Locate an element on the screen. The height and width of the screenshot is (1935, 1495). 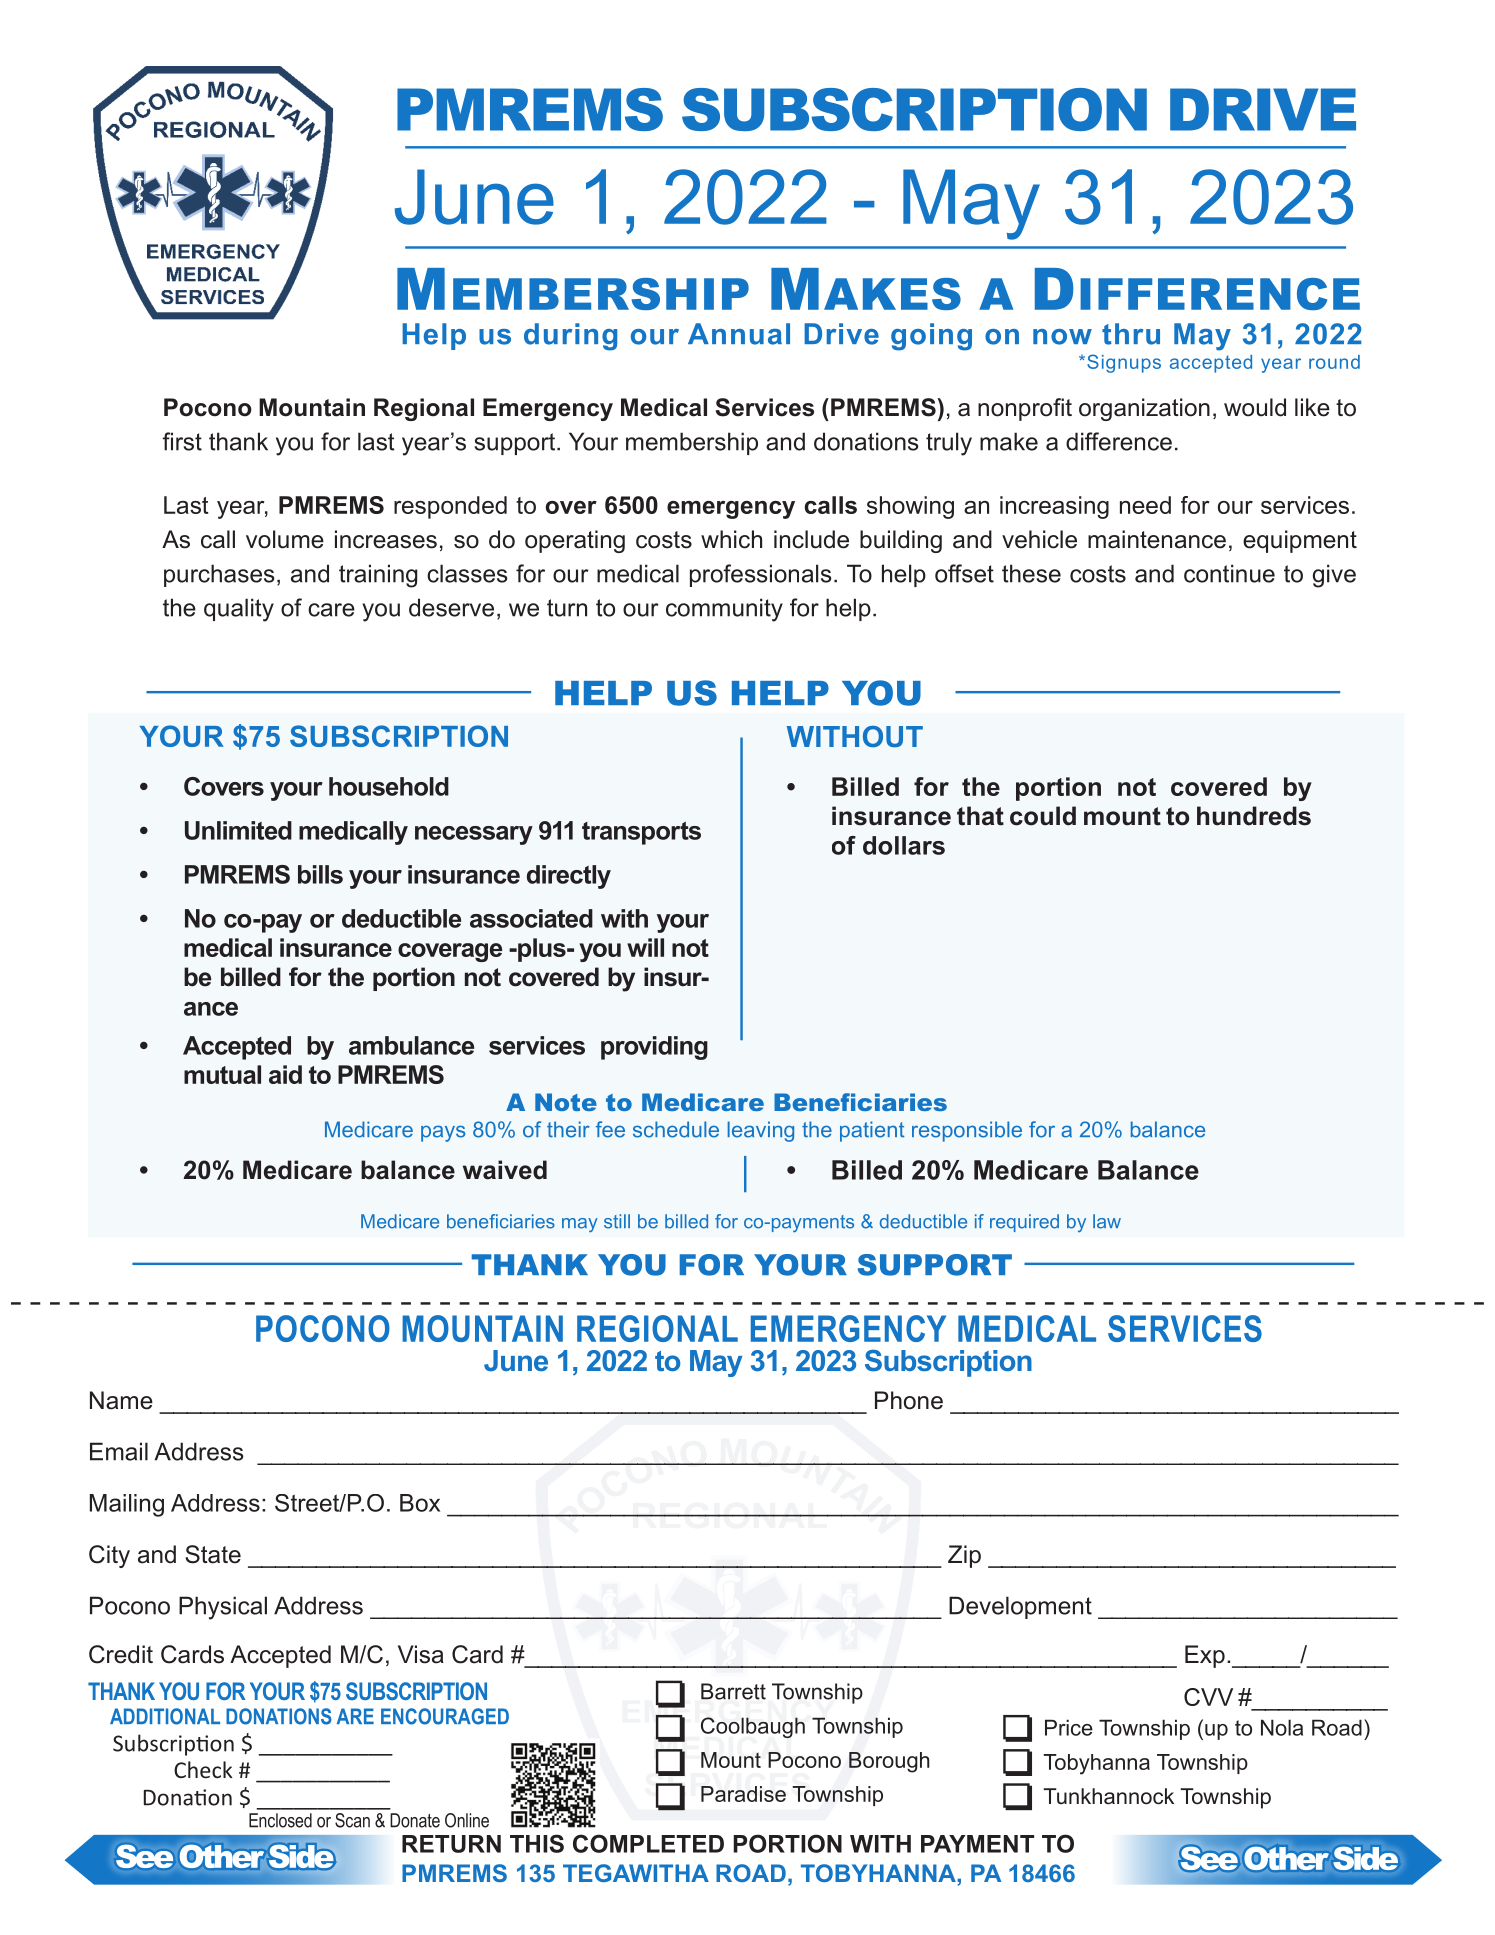
Enclosed is located at coordinates (280, 1820).
